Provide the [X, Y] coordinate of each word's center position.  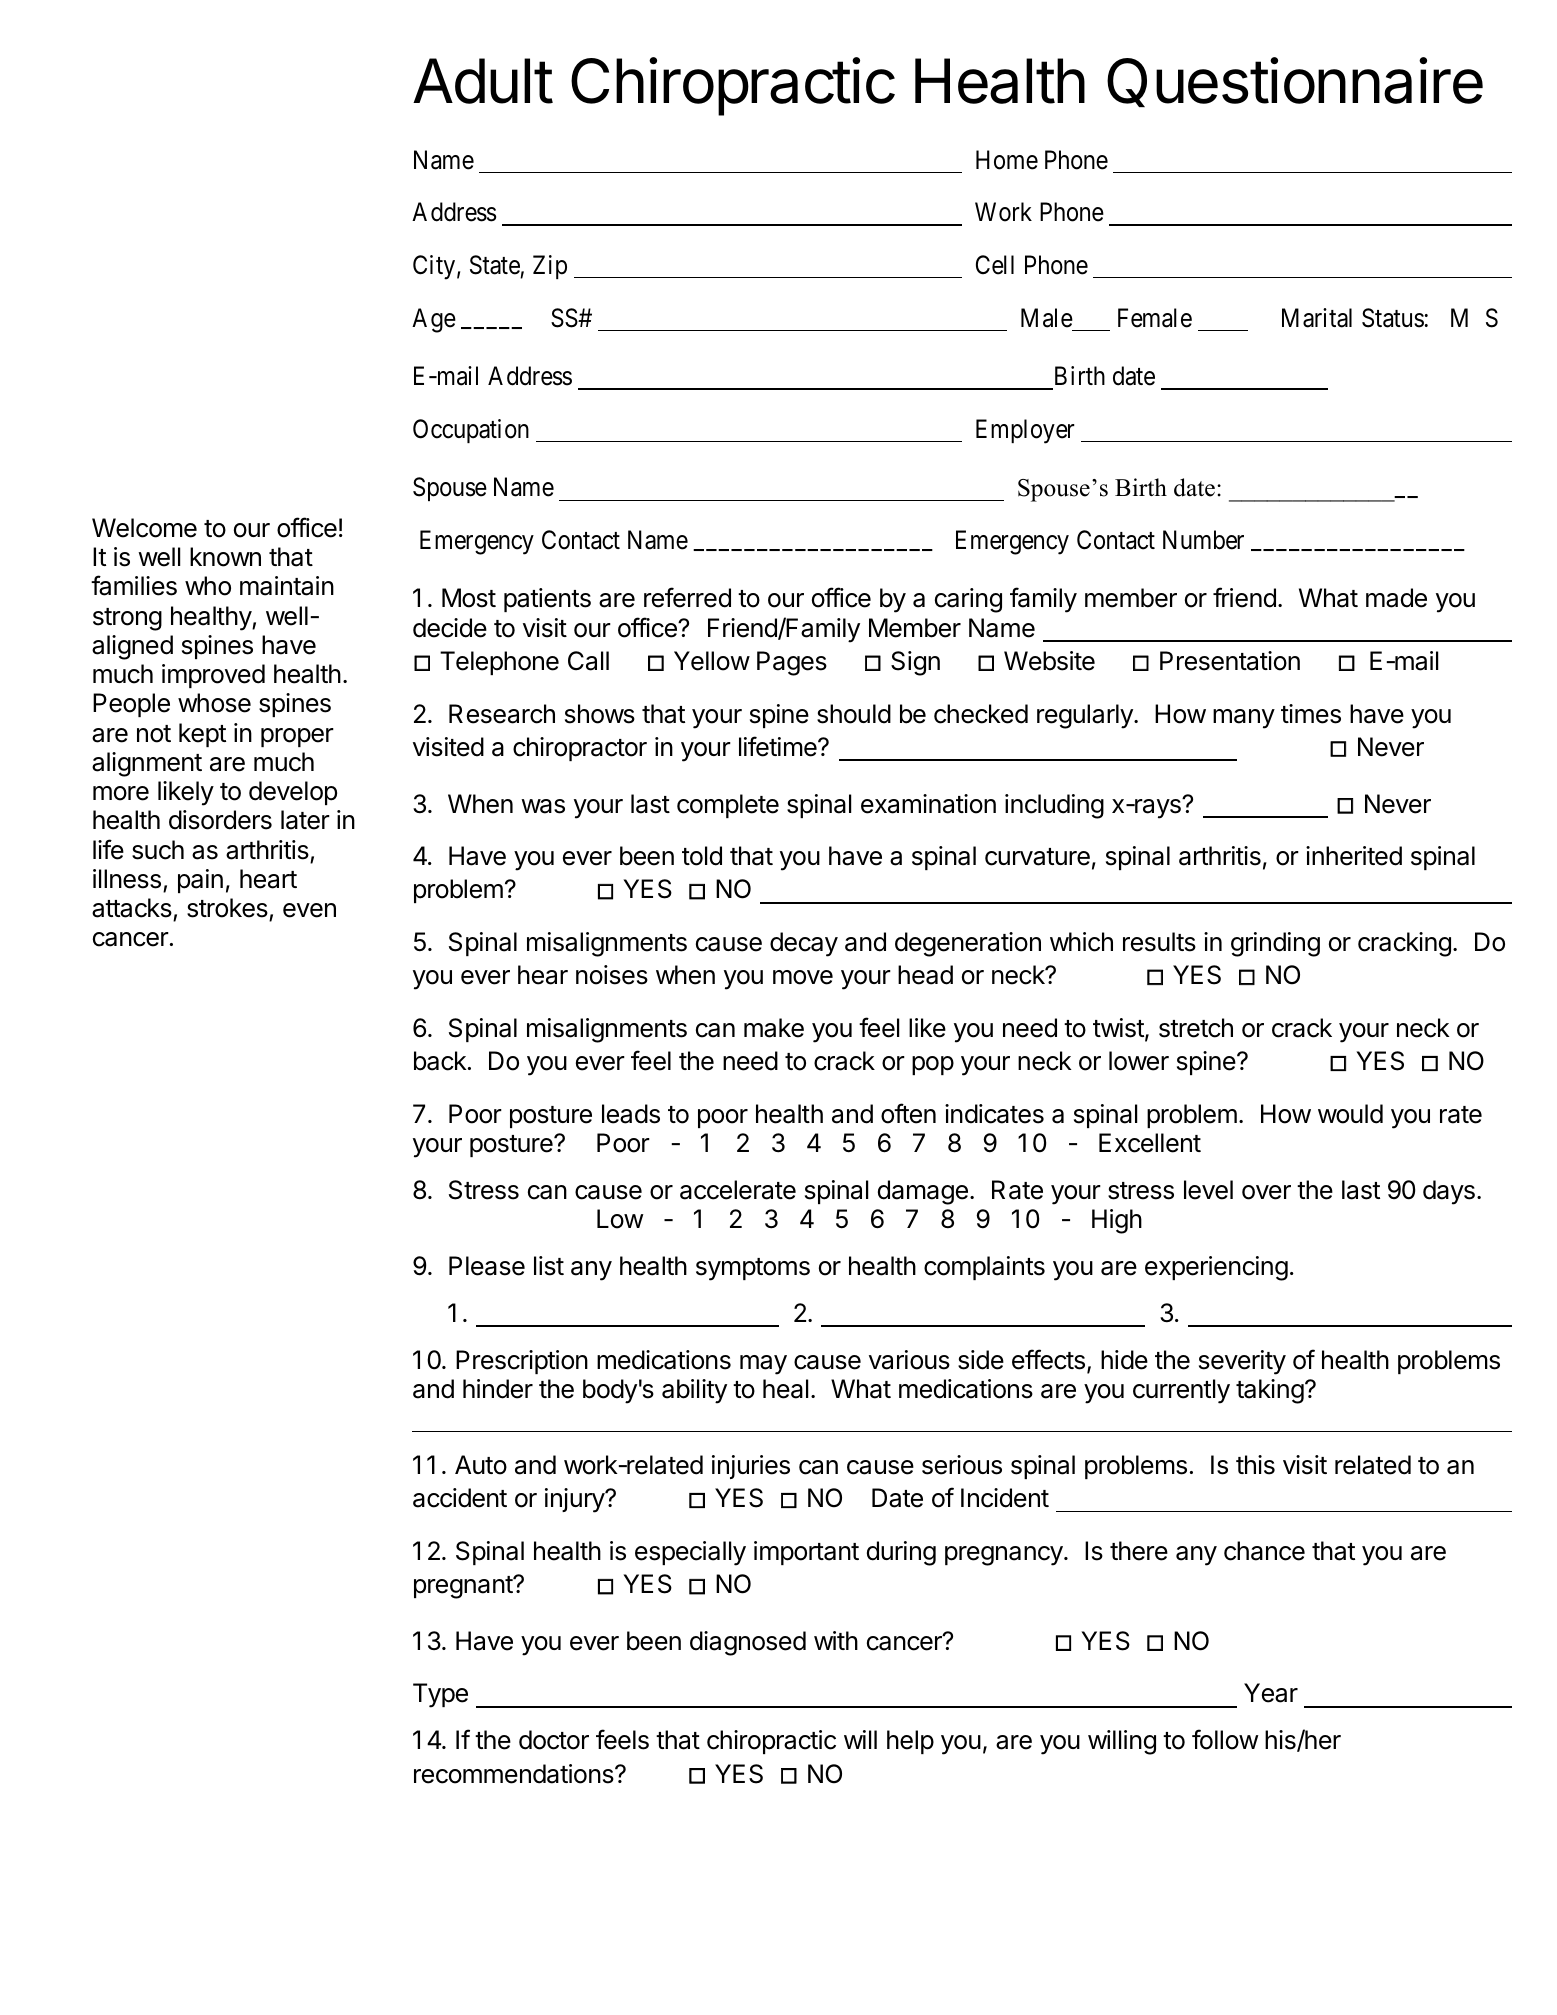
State [495, 265]
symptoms [753, 1269]
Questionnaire [1295, 82]
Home [1007, 160]
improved [213, 676]
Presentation [1230, 661]
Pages [792, 663]
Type [440, 1695]
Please [487, 1266]
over [1266, 1192]
